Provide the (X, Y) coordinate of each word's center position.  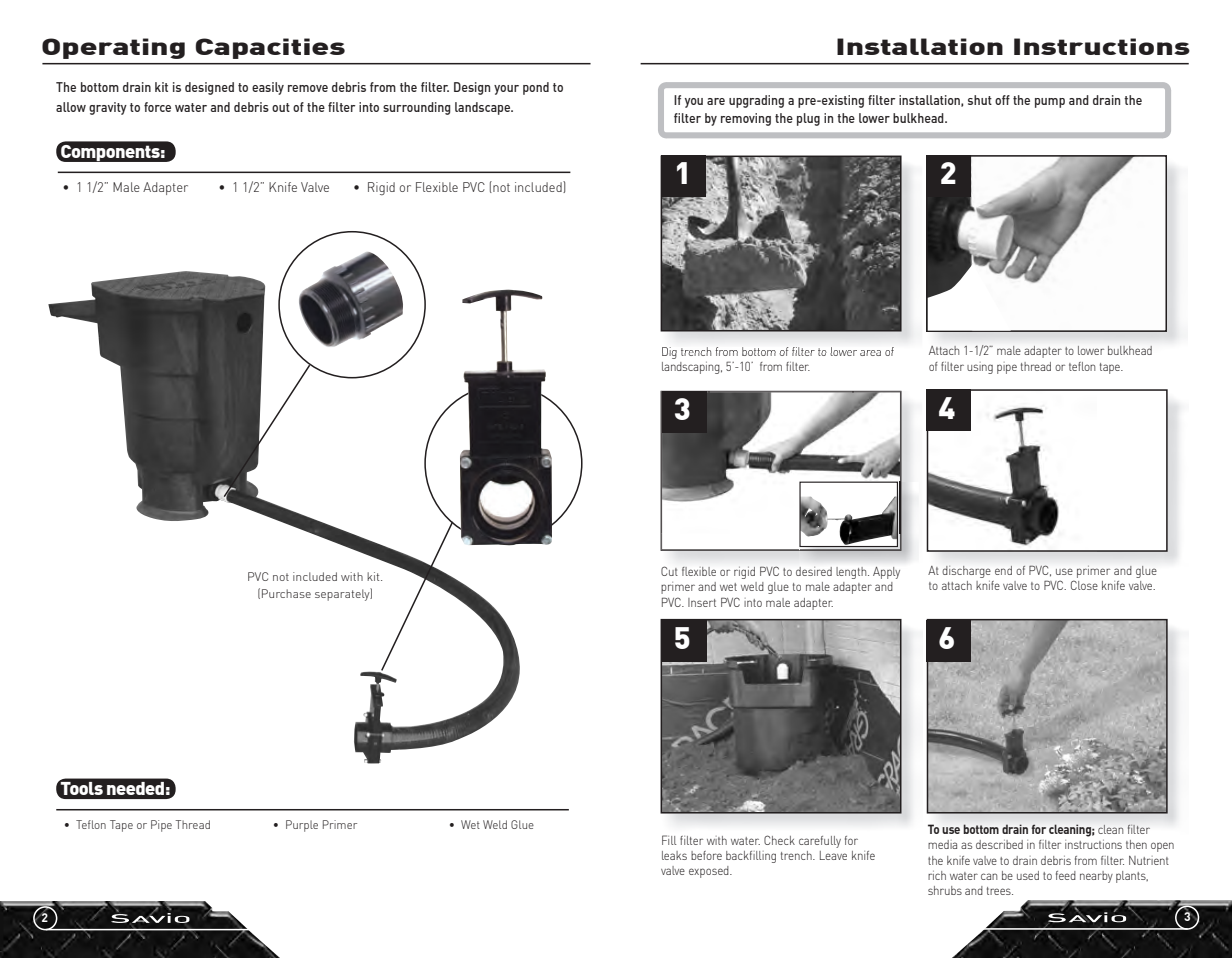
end (1003, 570)
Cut (669, 571)
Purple (302, 826)
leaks (674, 855)
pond (536, 88)
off (1002, 100)
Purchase (286, 593)
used (1028, 875)
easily (268, 88)
